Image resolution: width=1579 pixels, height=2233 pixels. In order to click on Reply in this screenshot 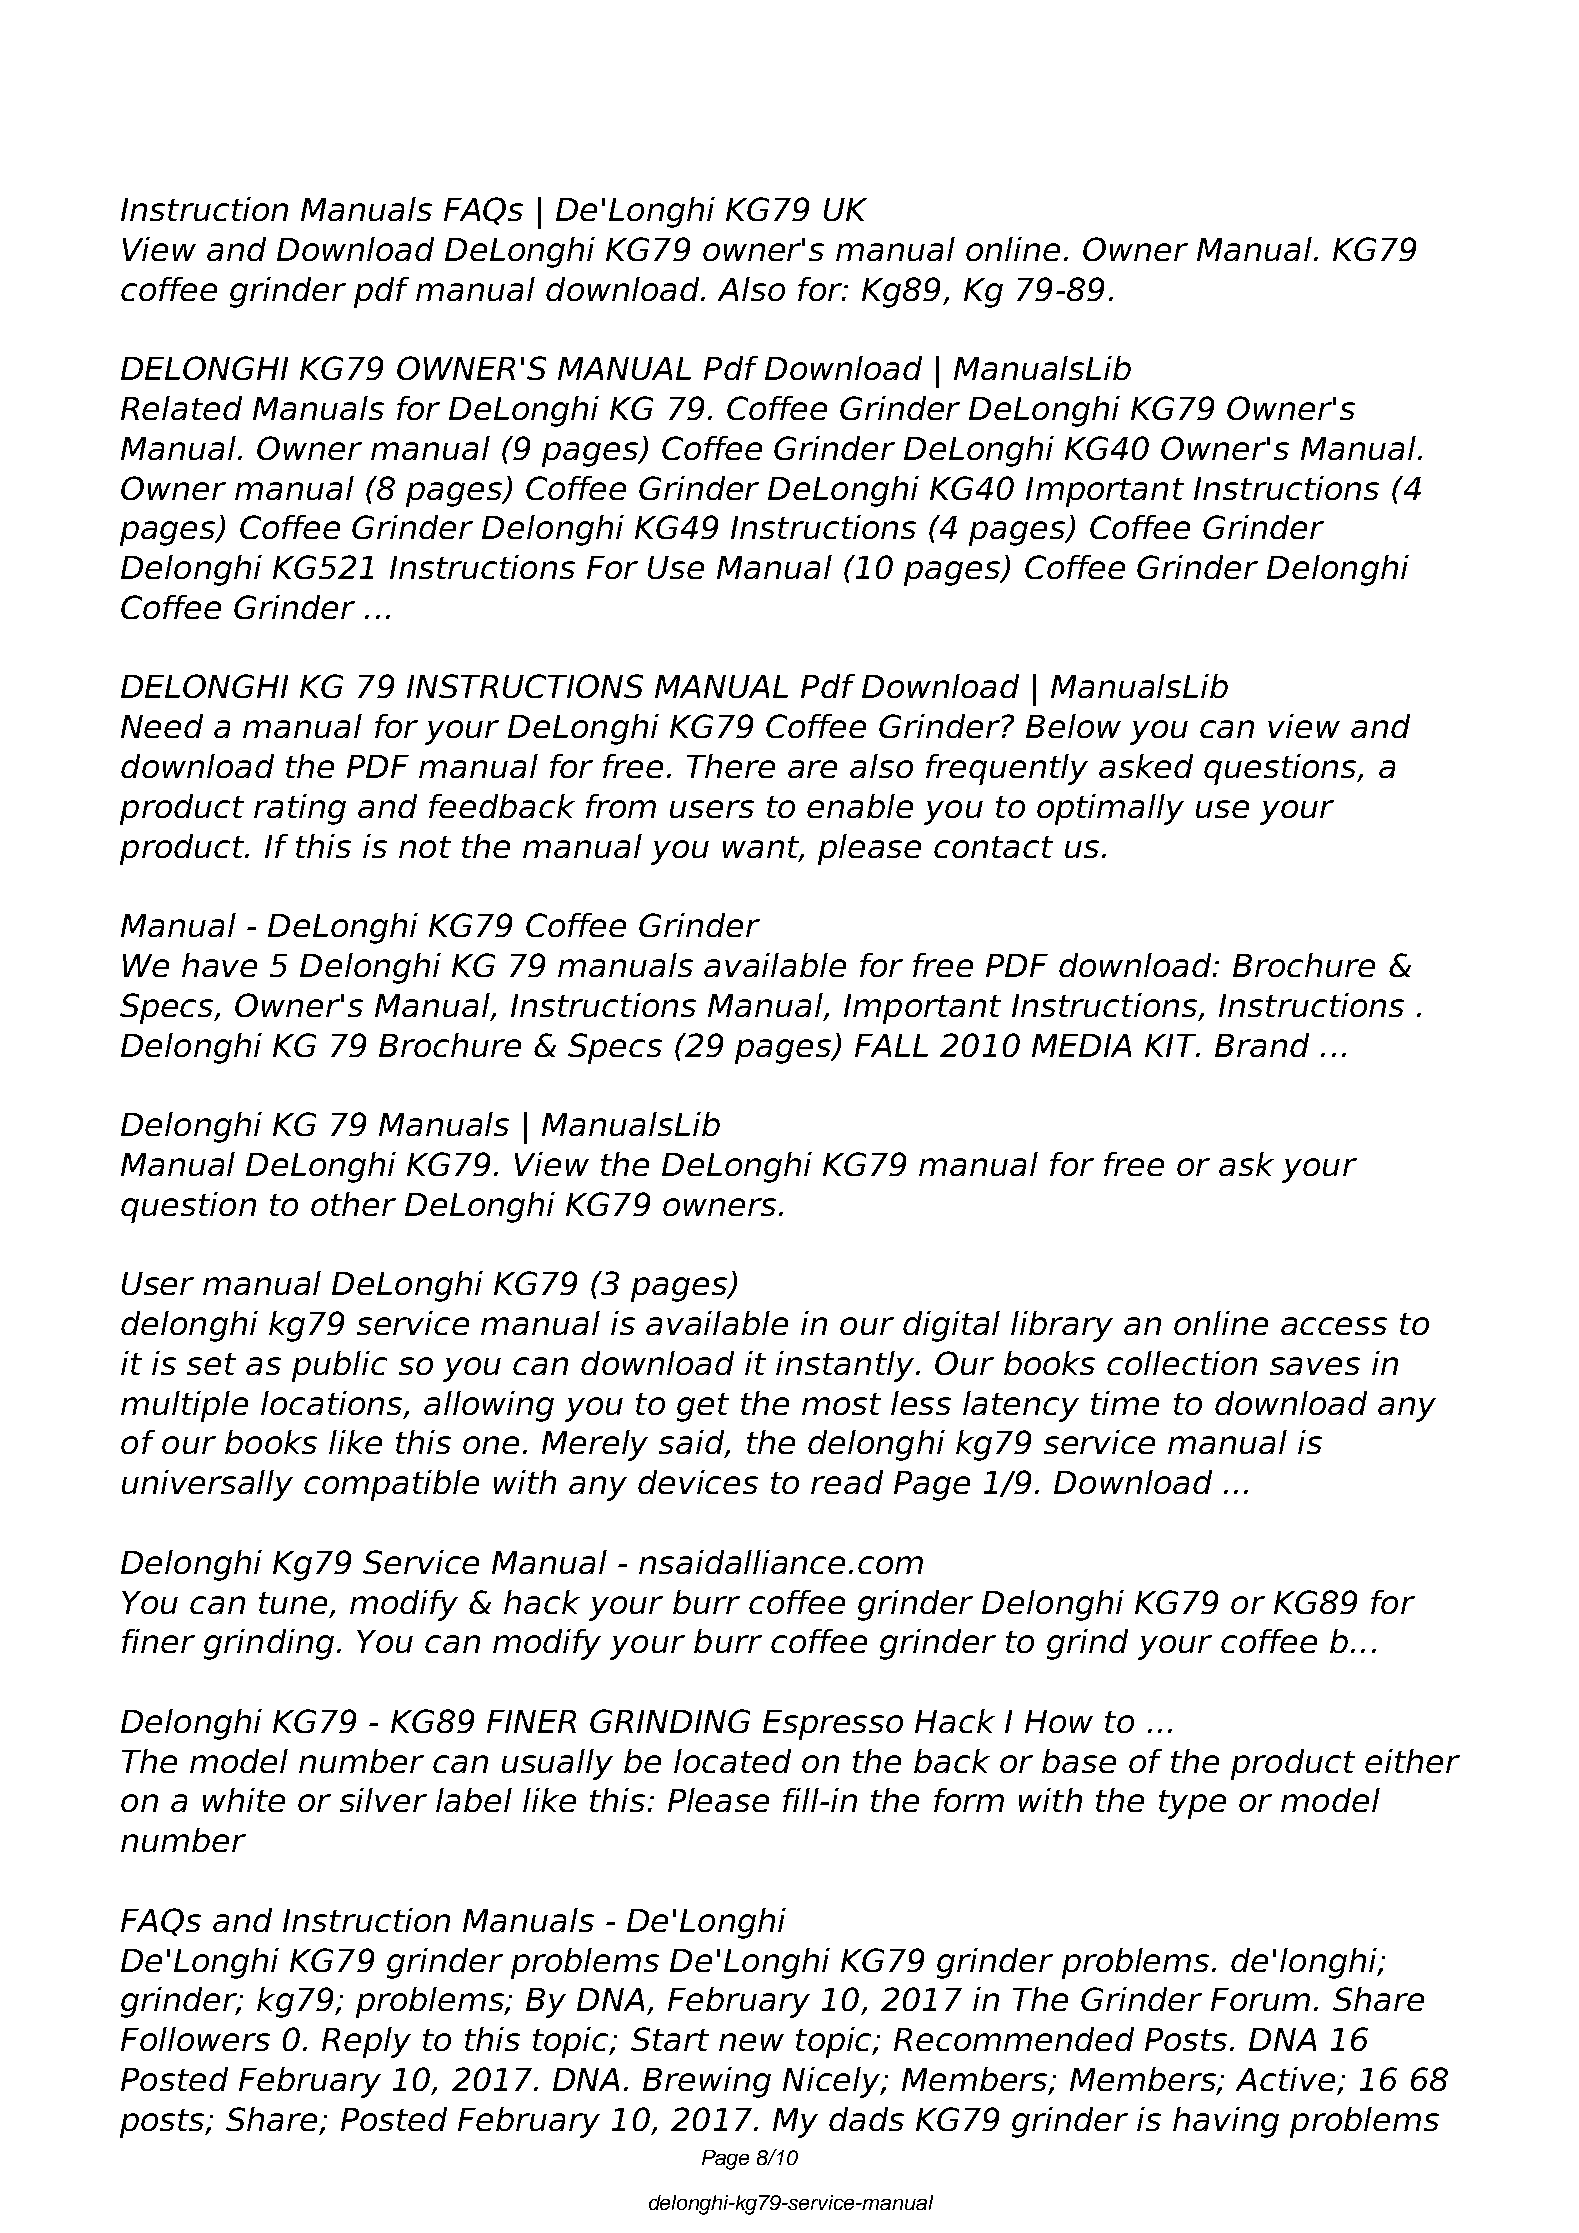, I will do `click(366, 2042)`.
